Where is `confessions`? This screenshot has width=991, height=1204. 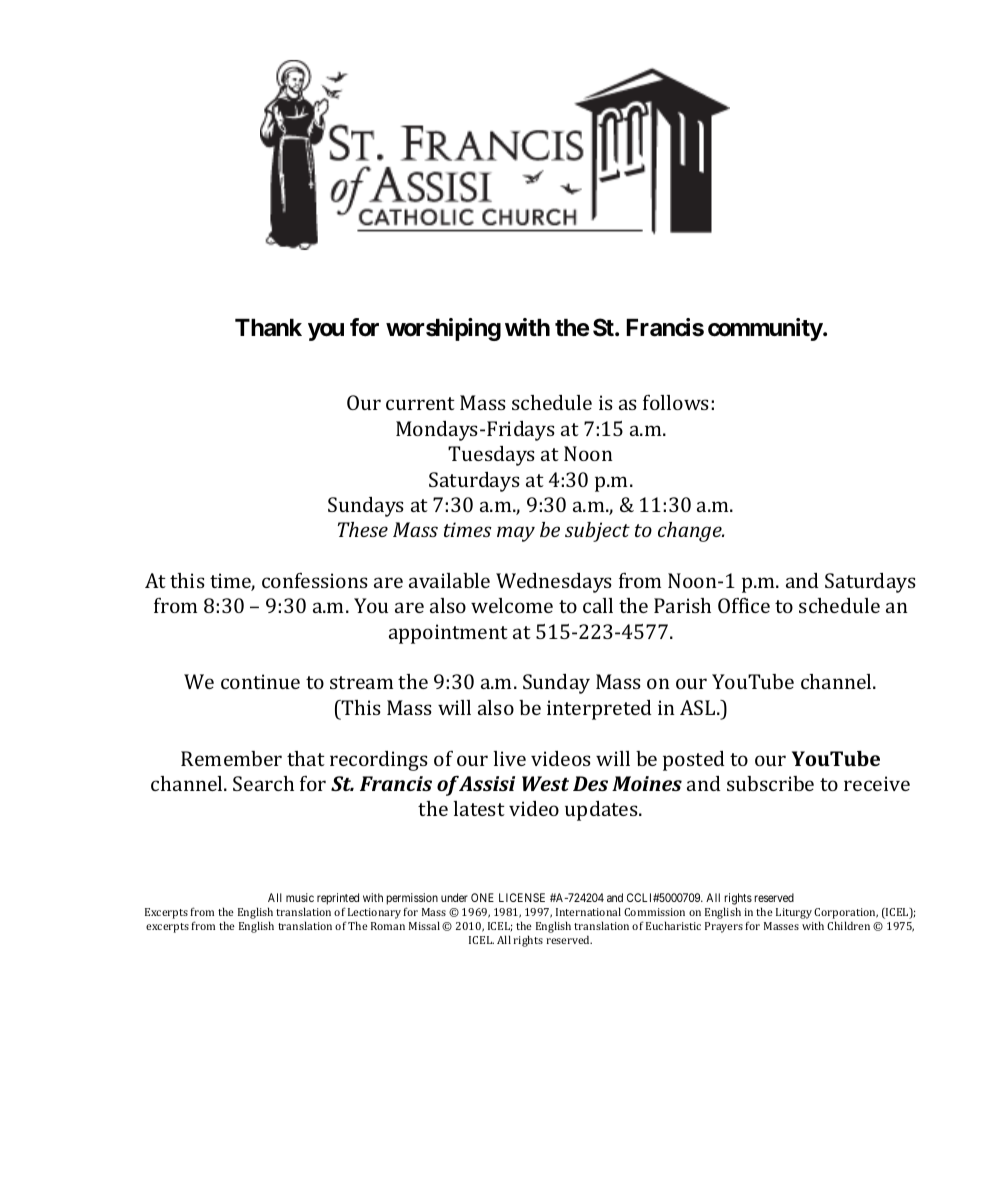 confessions is located at coordinates (315, 580).
